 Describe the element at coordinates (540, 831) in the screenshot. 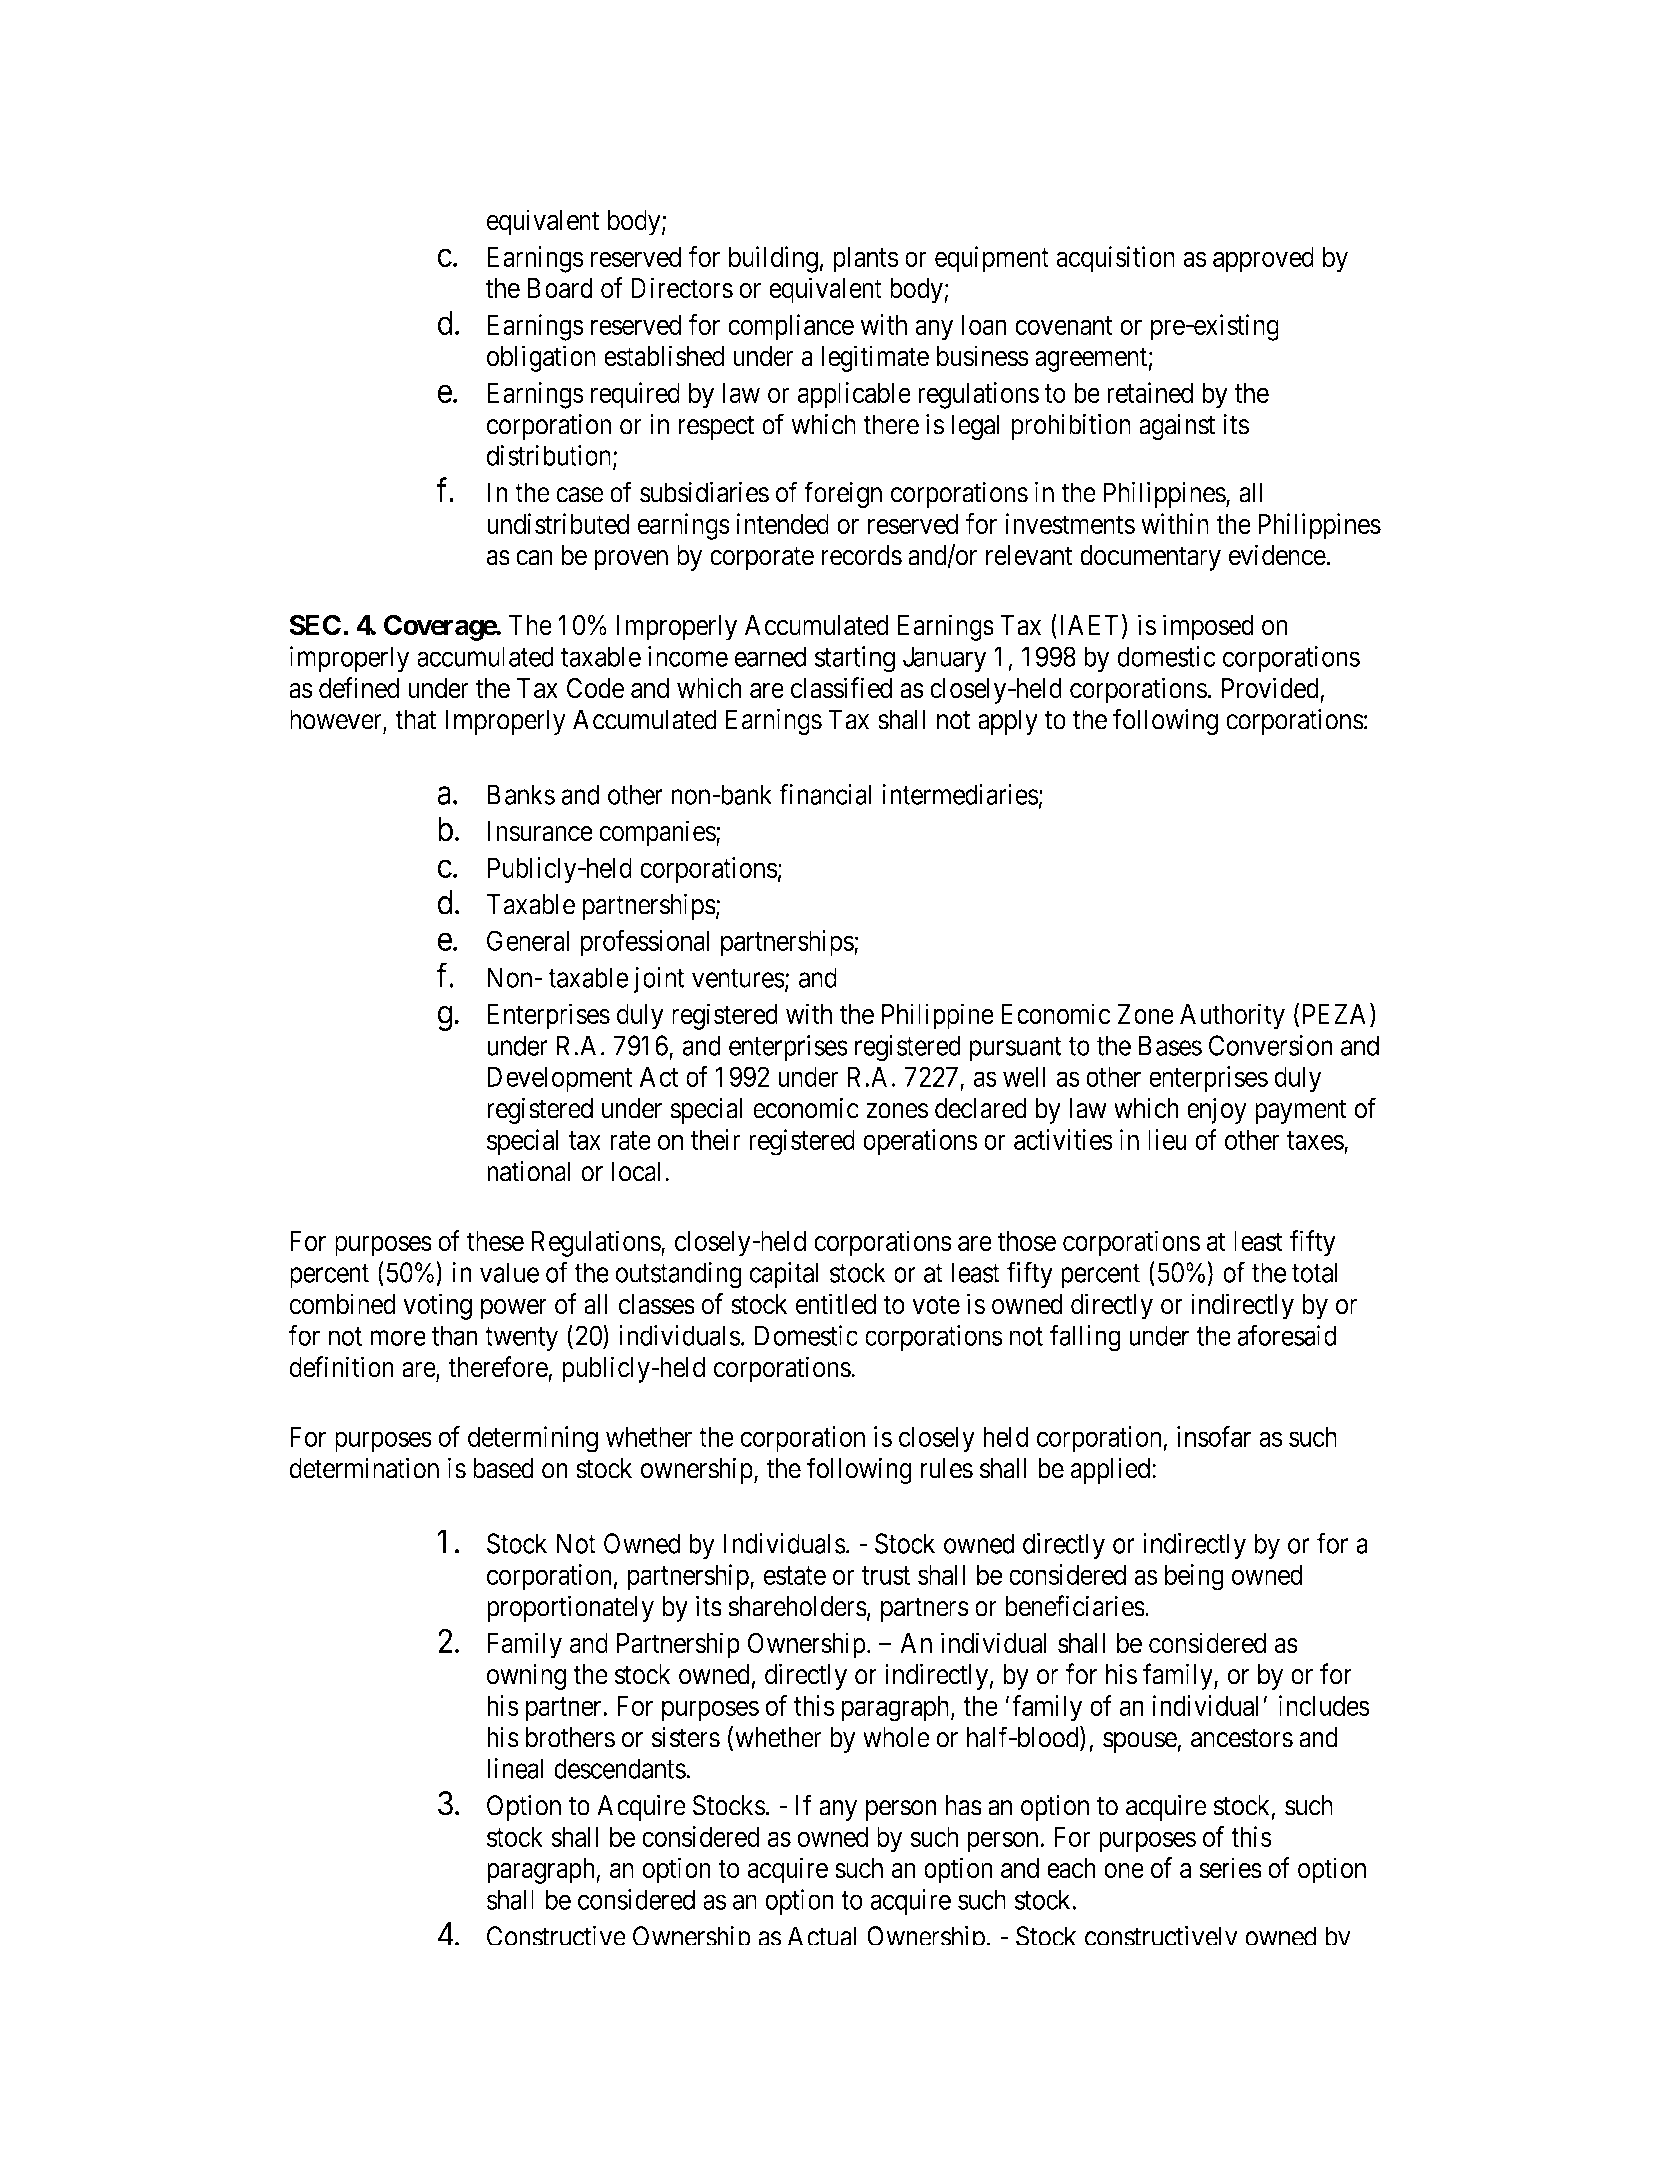

I see `Insurance` at that location.
